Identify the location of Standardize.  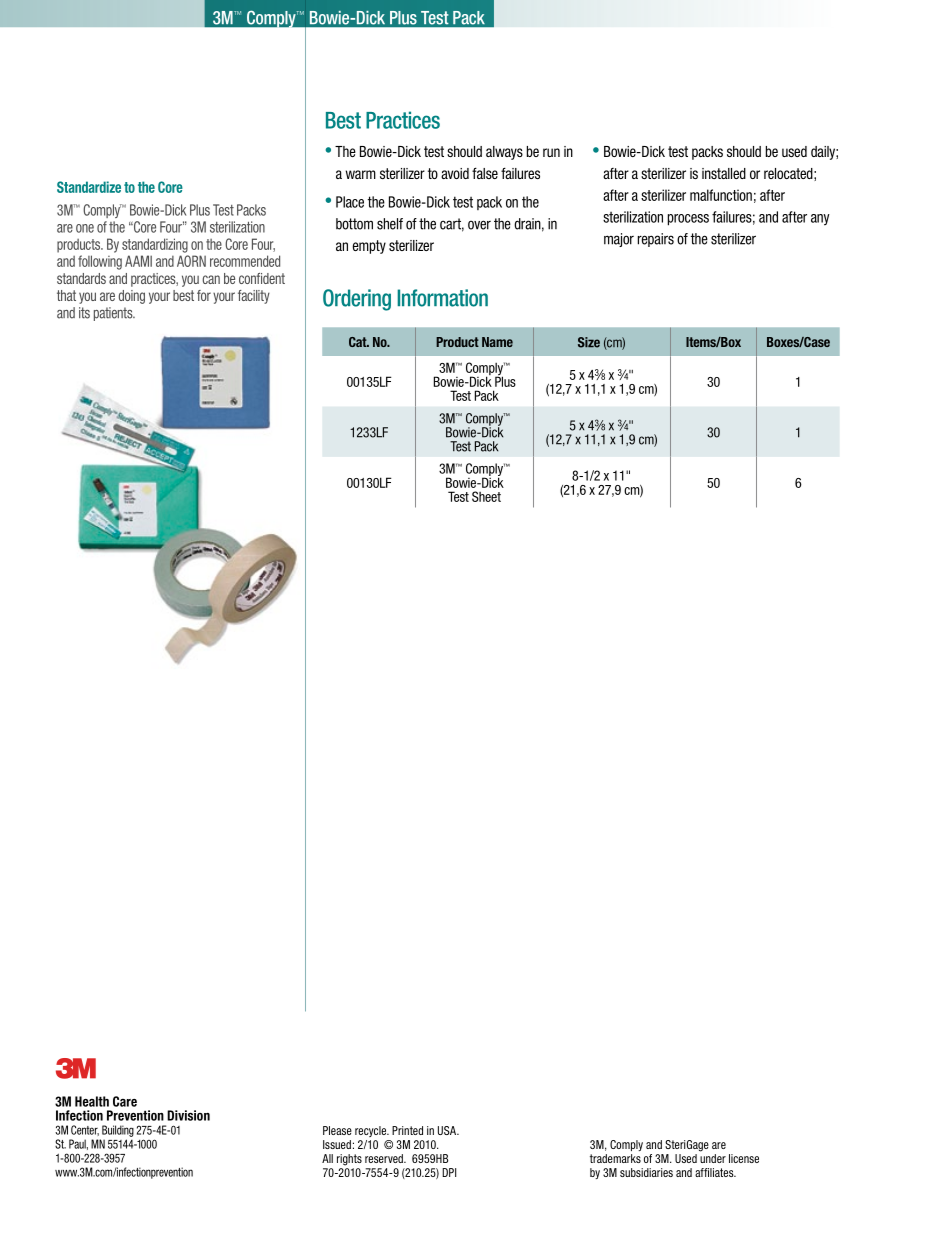
(89, 187).
